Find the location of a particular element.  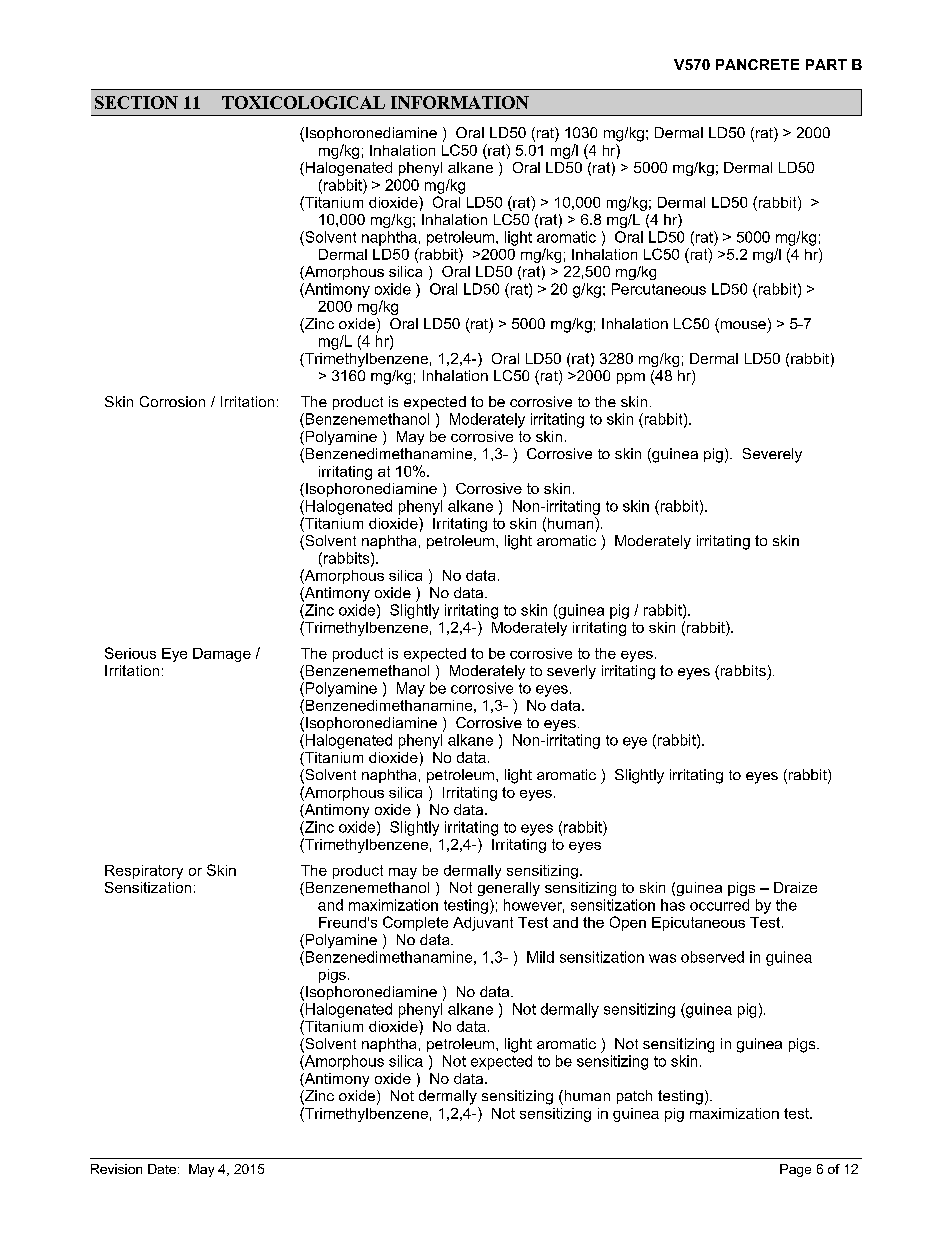

patch is located at coordinates (634, 1097).
